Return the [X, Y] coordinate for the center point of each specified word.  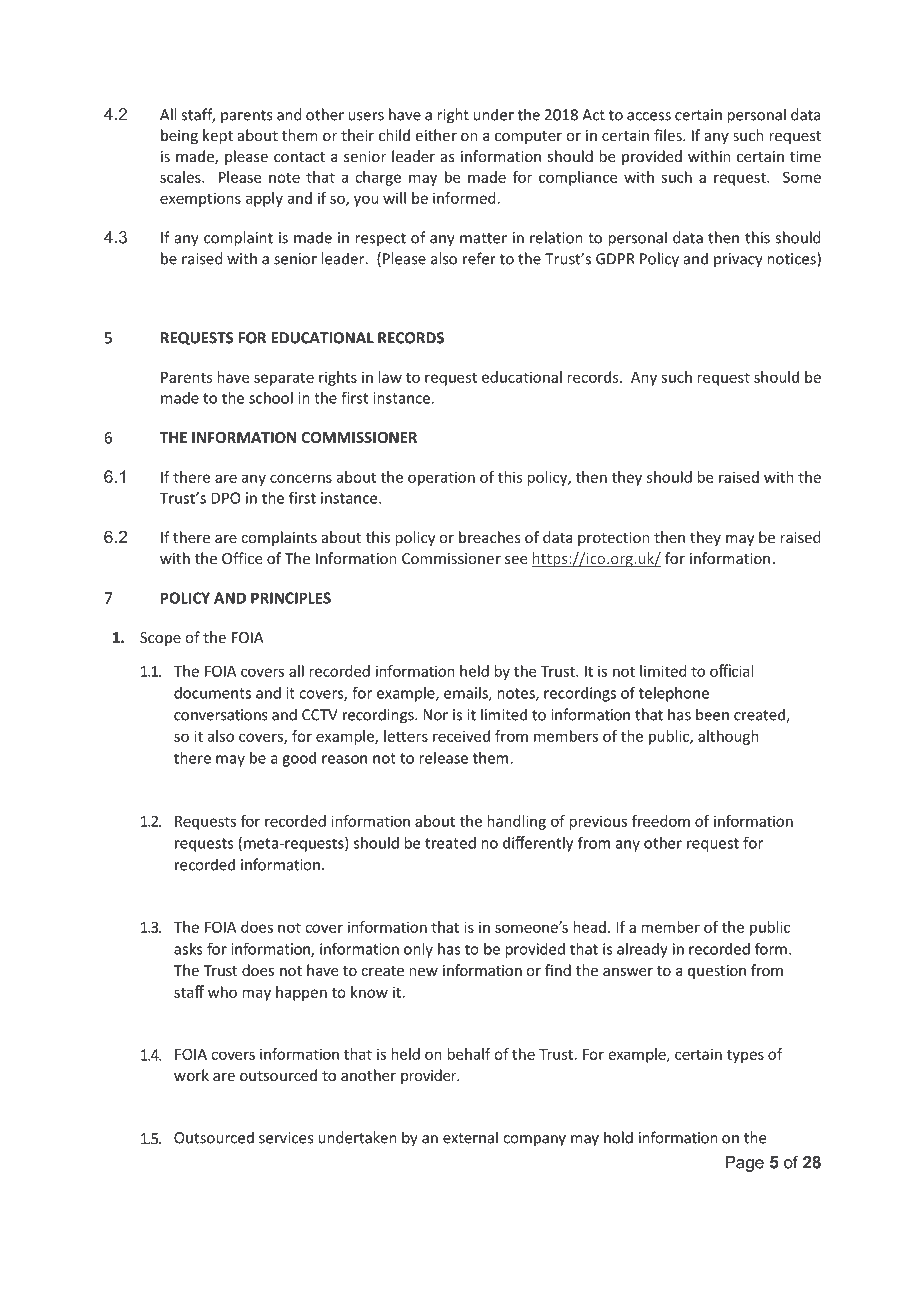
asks [188, 949]
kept [218, 136]
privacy [738, 260]
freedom [661, 821]
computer [528, 137]
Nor [435, 715]
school [271, 398]
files [669, 135]
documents [212, 693]
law [390, 377]
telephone [674, 694]
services [286, 1138]
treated [450, 843]
